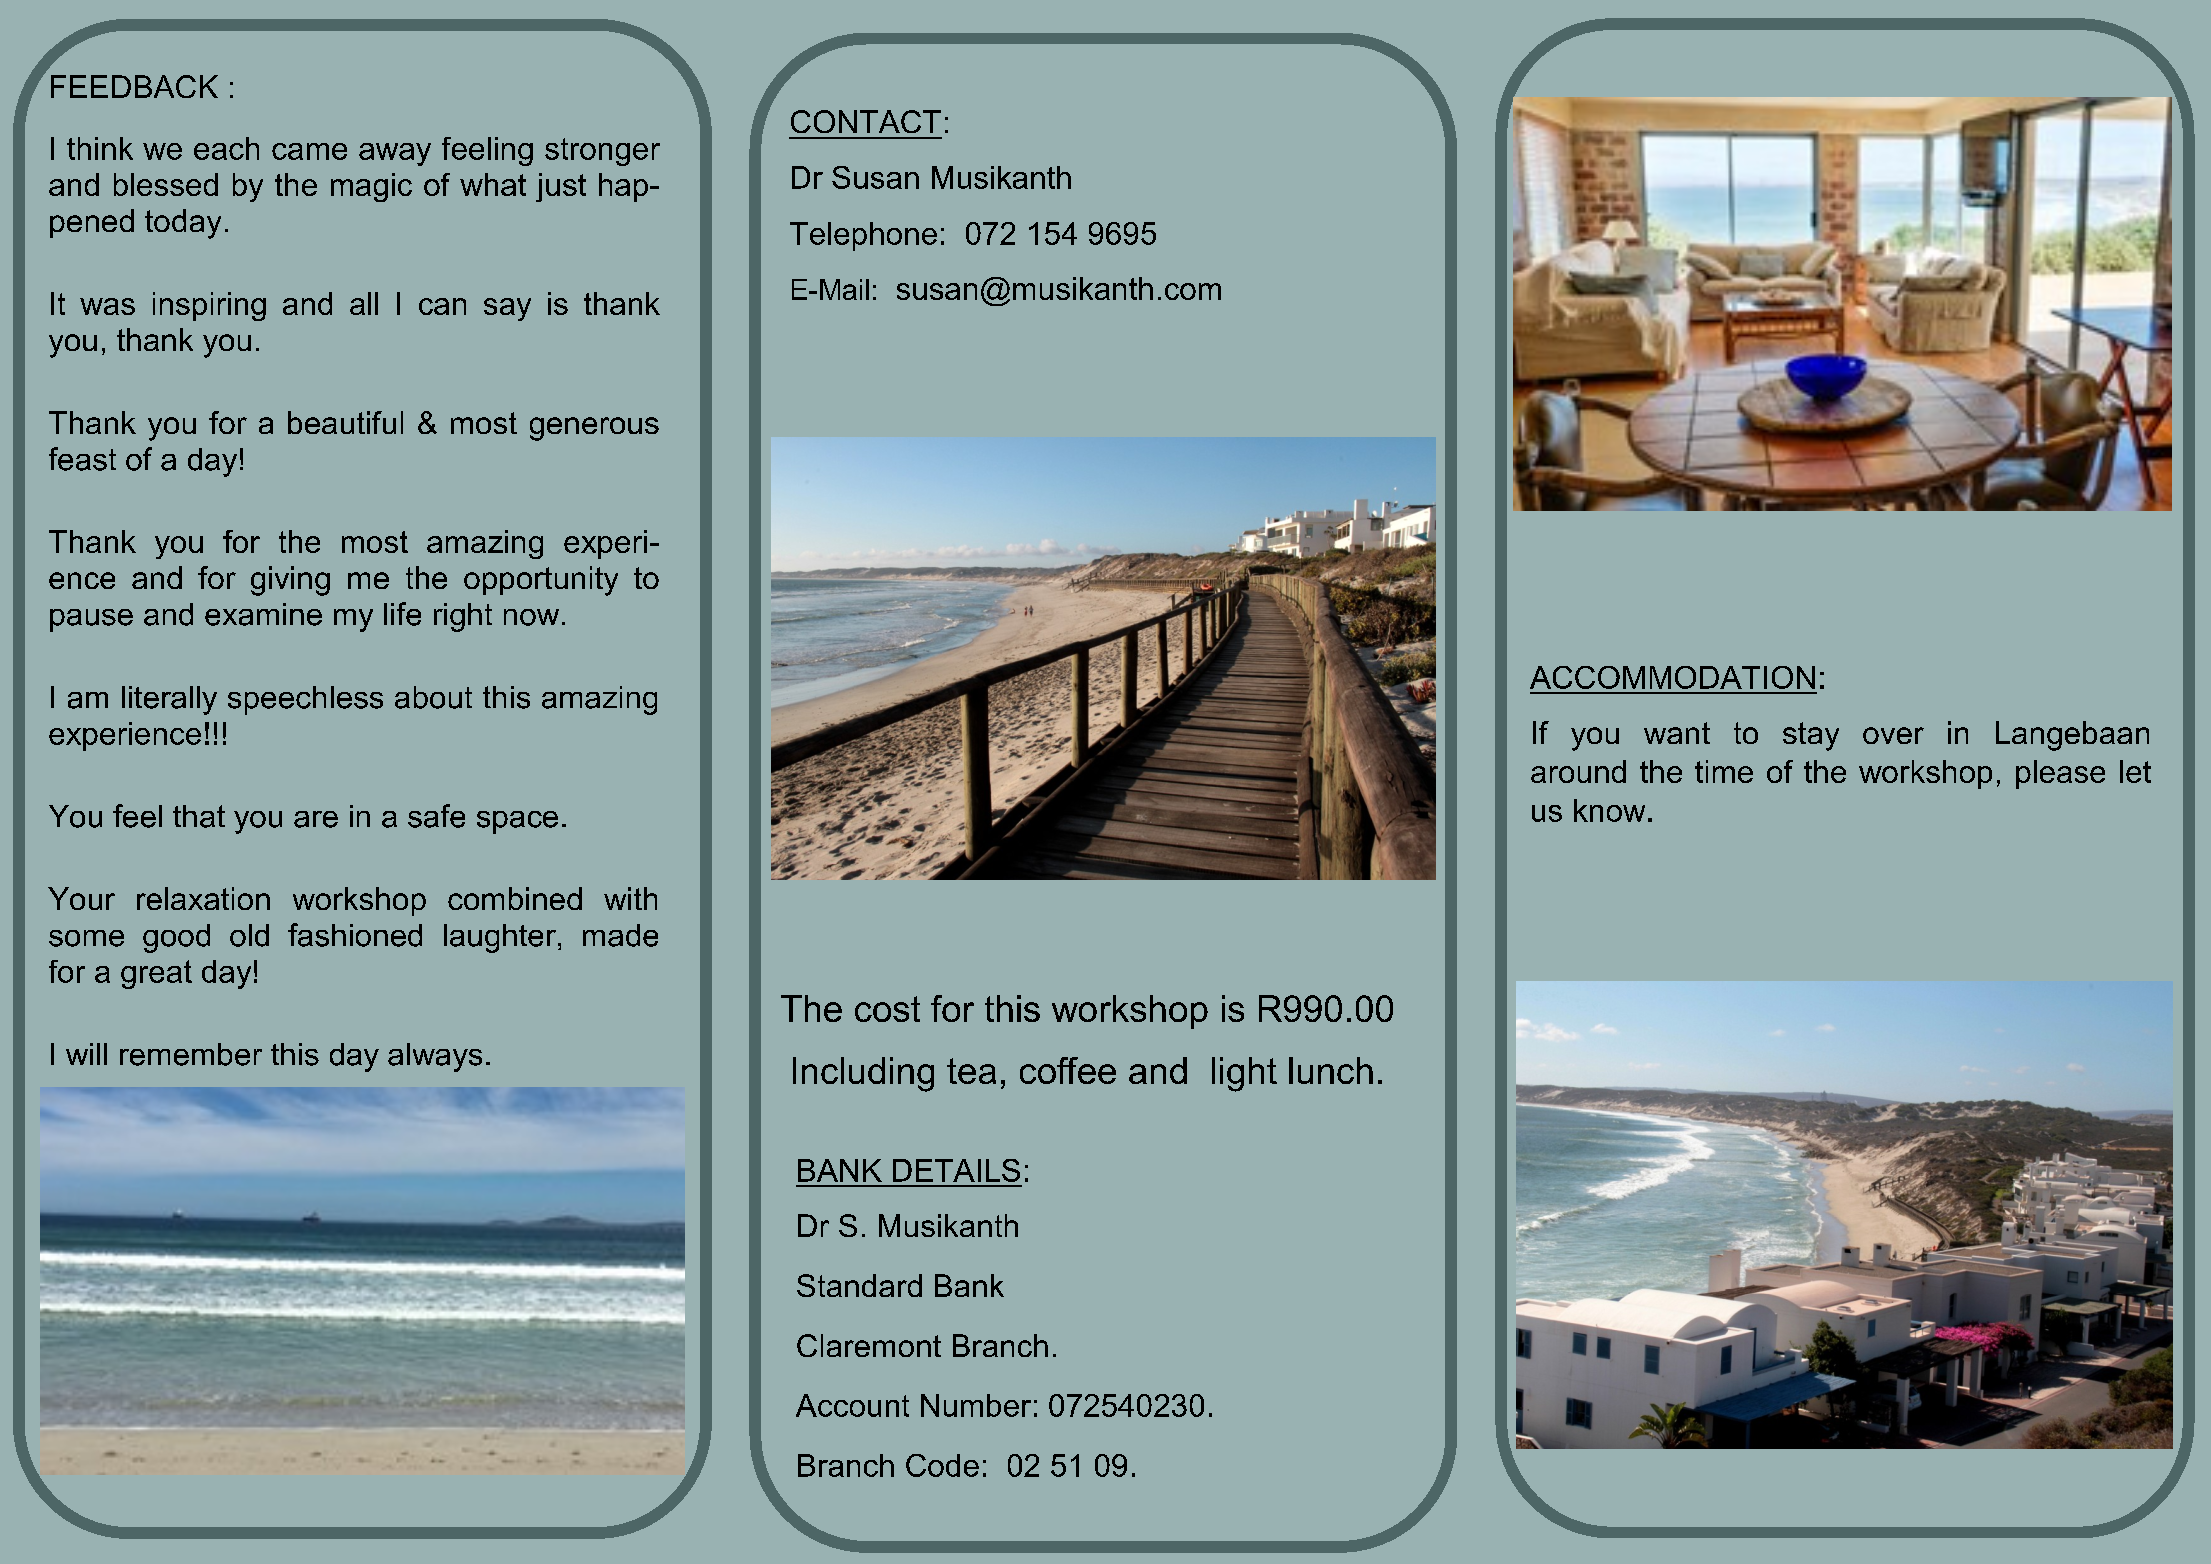 The height and width of the page is (1564, 2211). What do you see at coordinates (1893, 735) in the page?
I see `over` at bounding box center [1893, 735].
